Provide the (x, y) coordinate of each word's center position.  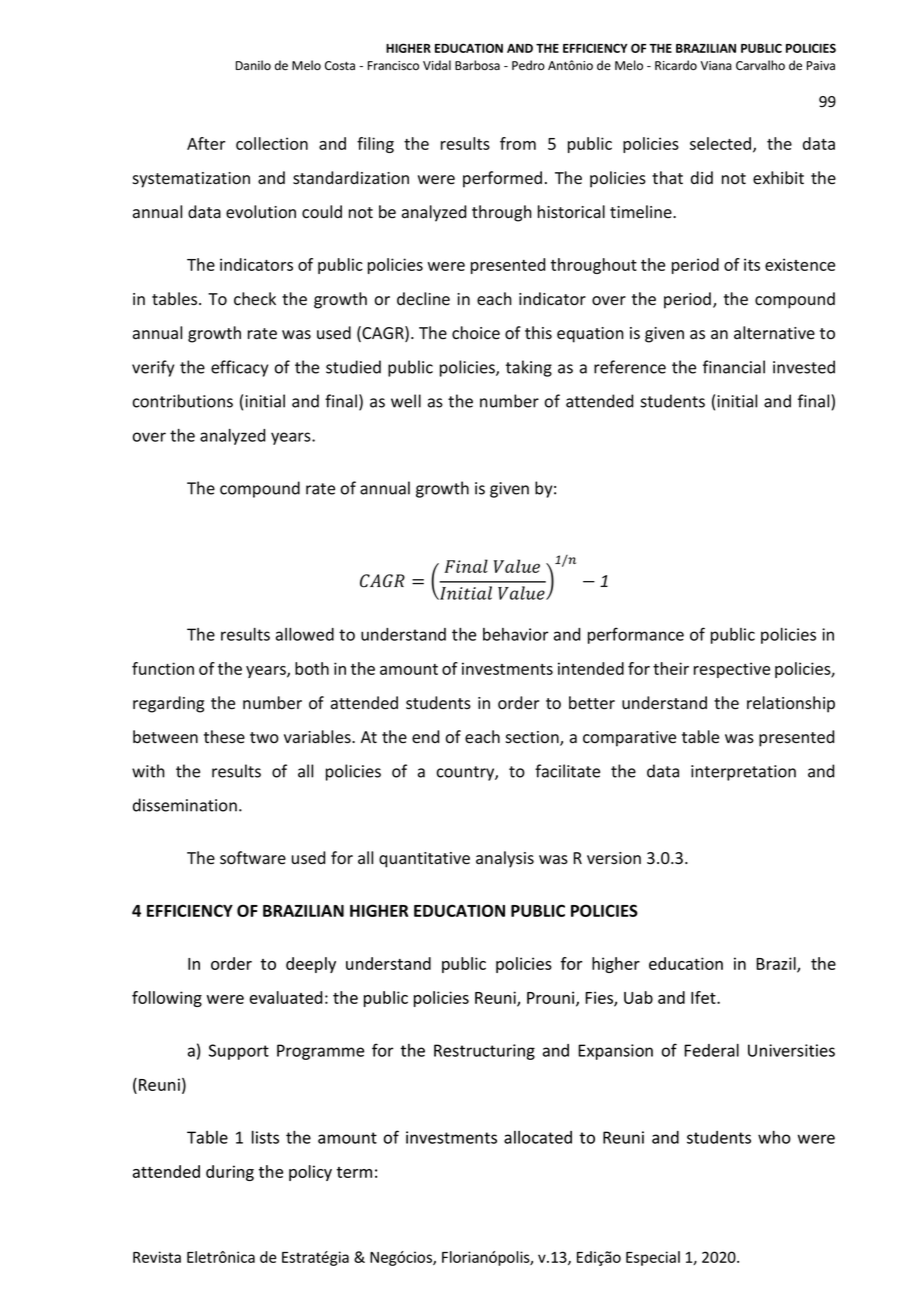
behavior (515, 634)
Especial (653, 1258)
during (230, 1173)
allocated (538, 1137)
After (206, 143)
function (163, 668)
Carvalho (760, 65)
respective (732, 670)
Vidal (437, 65)
